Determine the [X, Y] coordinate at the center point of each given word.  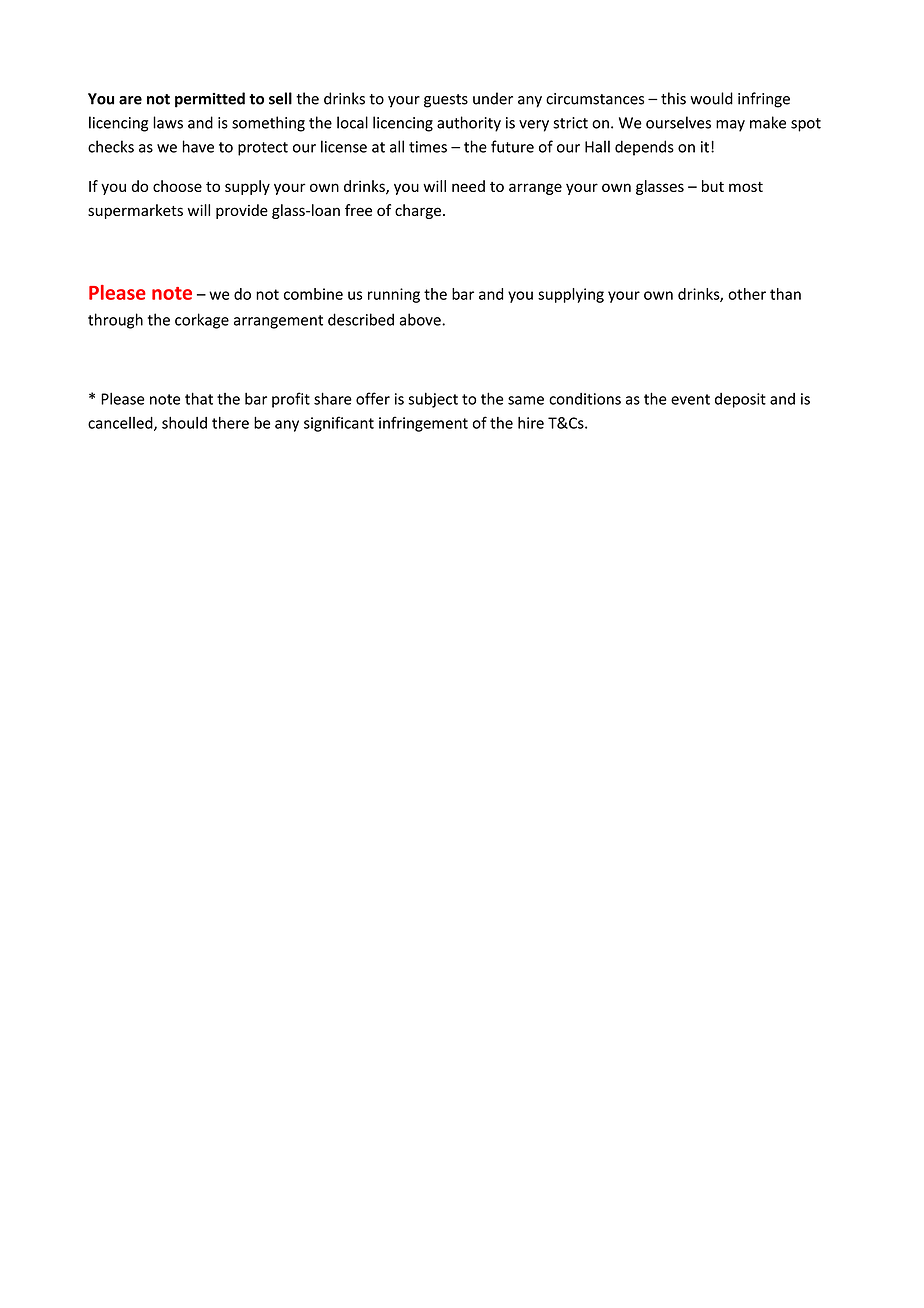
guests [446, 101]
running [394, 295]
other [747, 294]
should [184, 423]
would [711, 98]
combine [313, 294]
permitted [210, 100]
